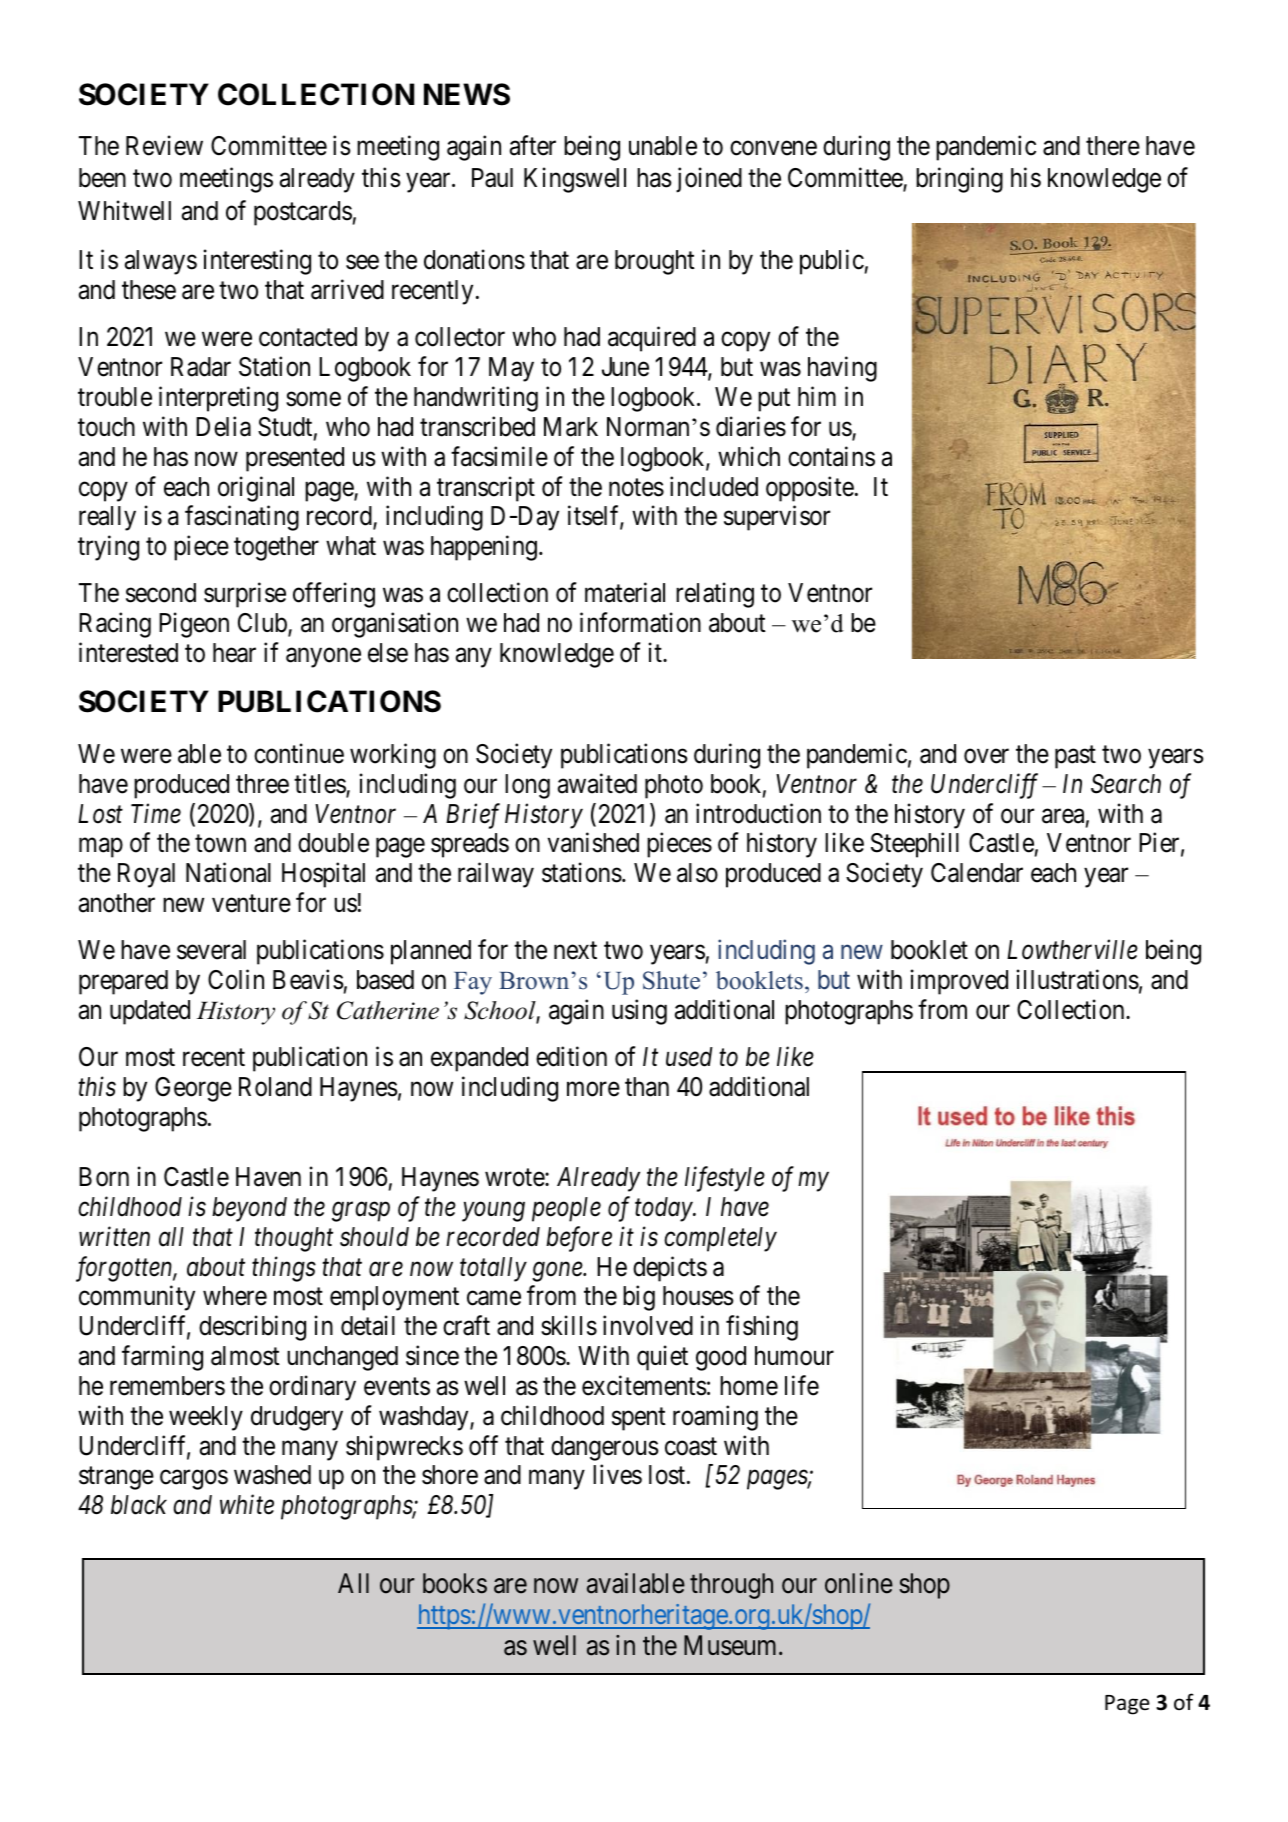 Image resolution: width=1288 pixels, height=1822 pixels. Describe the element at coordinates (593, 1089) in the screenshot. I see `more` at that location.
